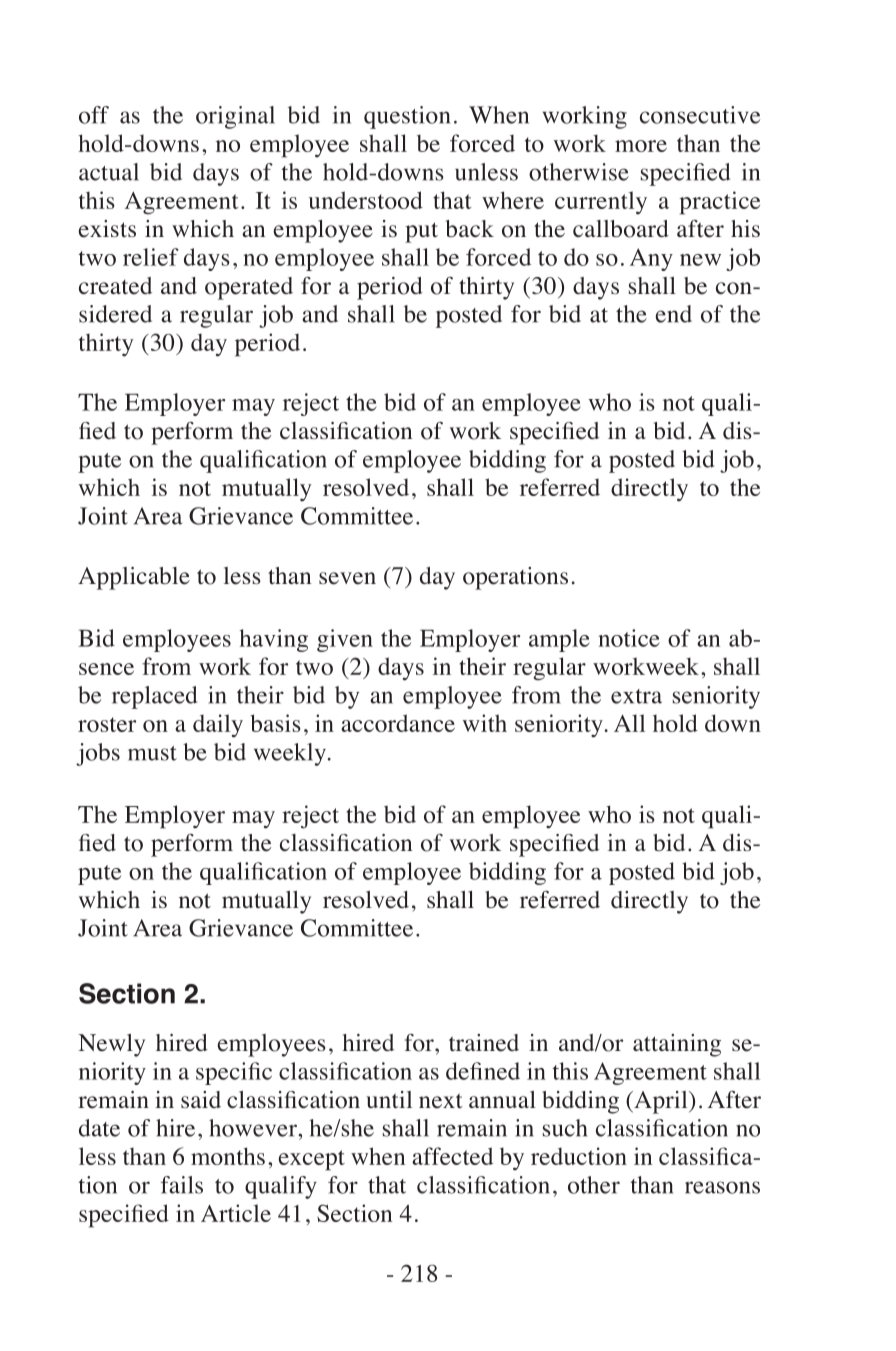 The width and height of the page is (896, 1351). What do you see at coordinates (182, 1185) in the page?
I see `fails` at bounding box center [182, 1185].
